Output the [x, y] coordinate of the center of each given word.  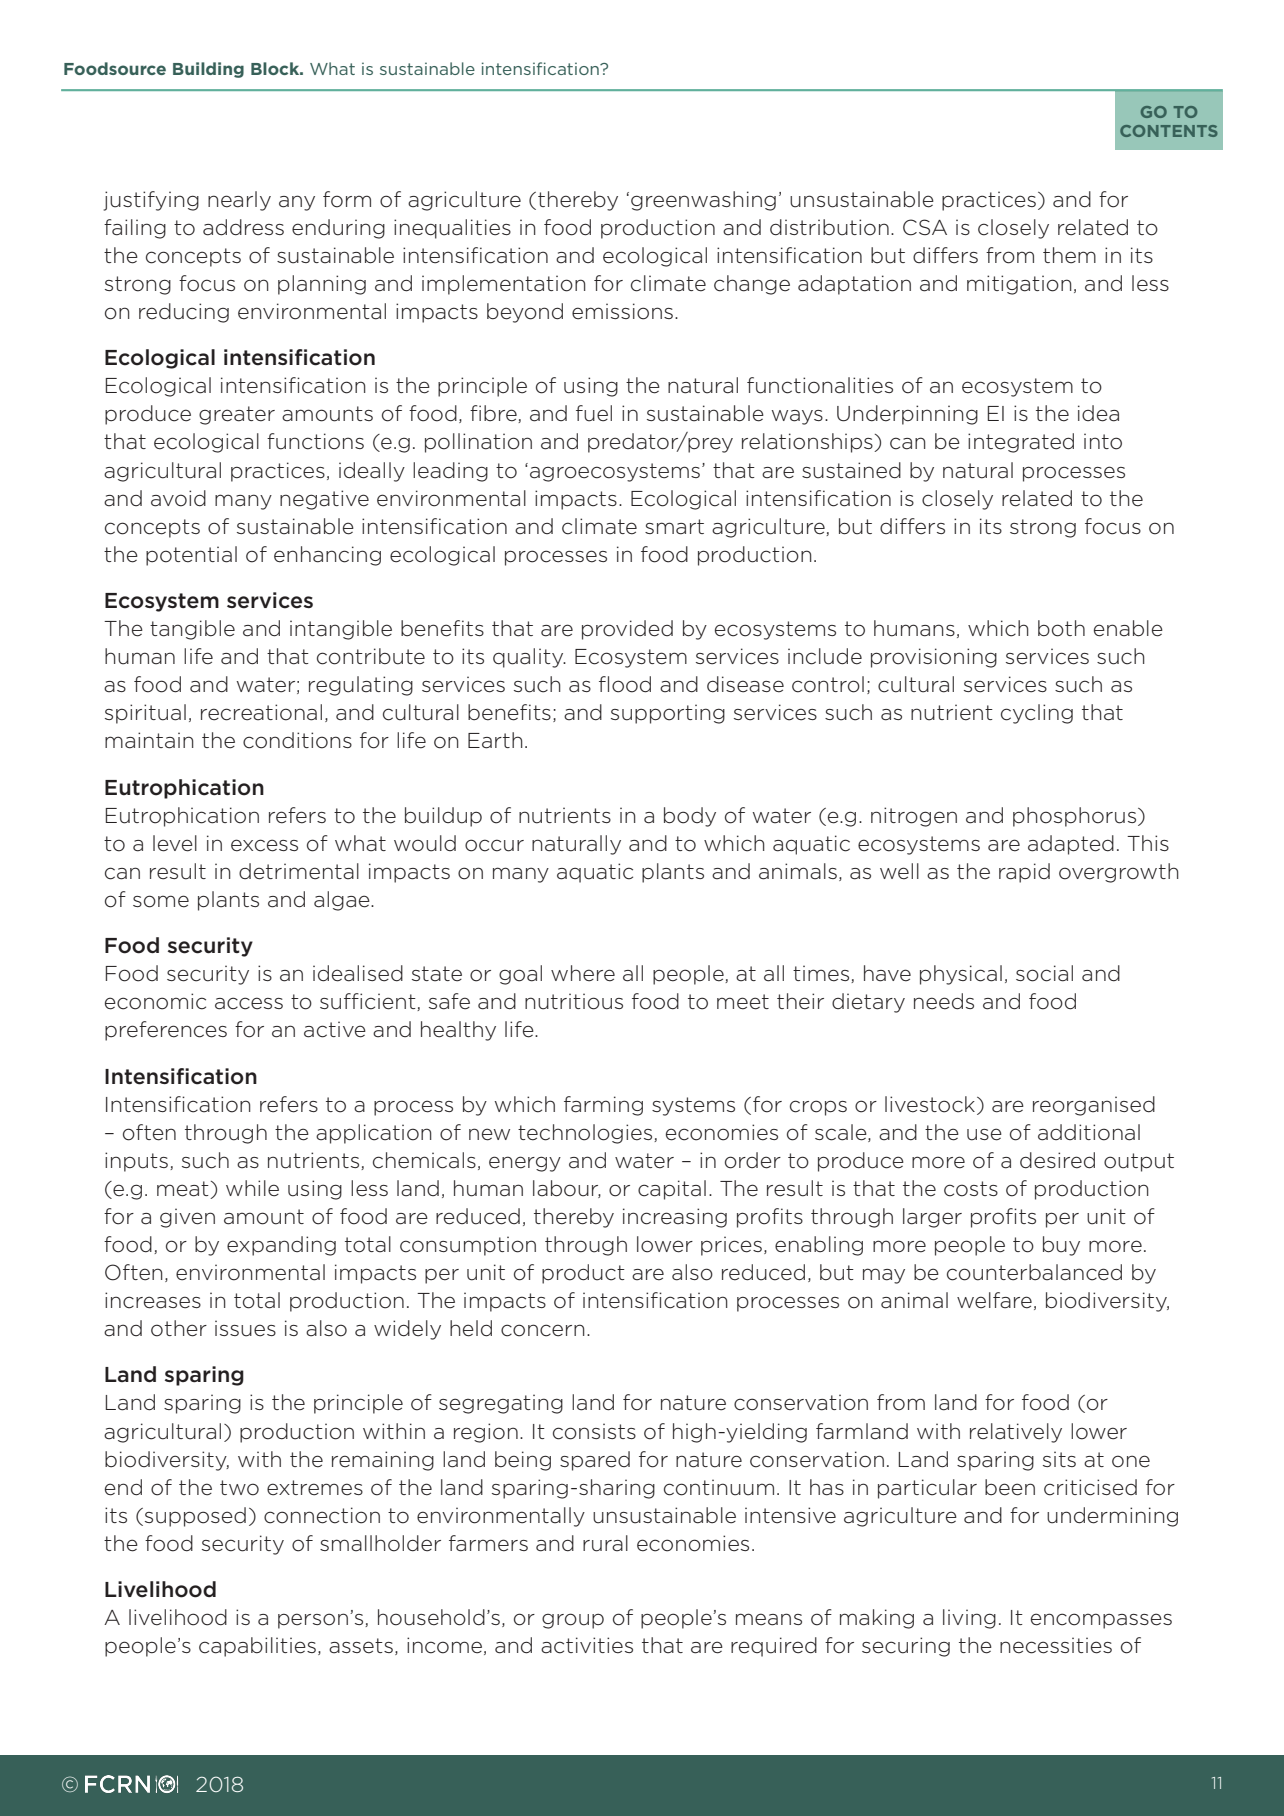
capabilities [257, 1647]
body [690, 817]
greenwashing [703, 201]
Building [208, 70]
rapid [1024, 873]
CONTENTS [1169, 131]
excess [264, 845]
